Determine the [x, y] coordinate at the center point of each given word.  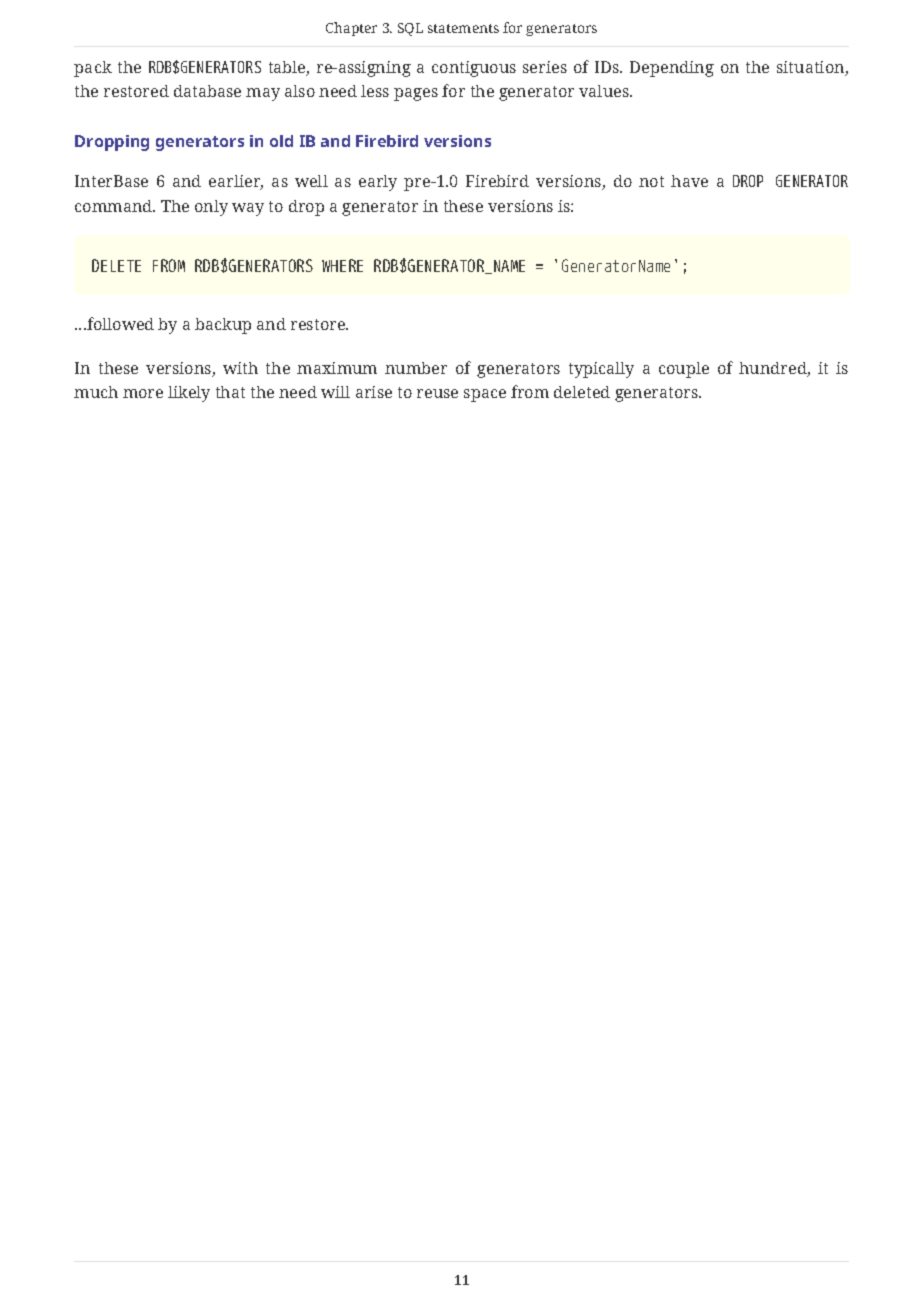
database [207, 91]
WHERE [342, 265]
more [143, 393]
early [378, 183]
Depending [672, 69]
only [211, 208]
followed [119, 323]
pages [416, 94]
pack [93, 69]
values [605, 91]
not [651, 181]
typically [601, 370]
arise [374, 392]
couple [684, 370]
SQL [410, 29]
